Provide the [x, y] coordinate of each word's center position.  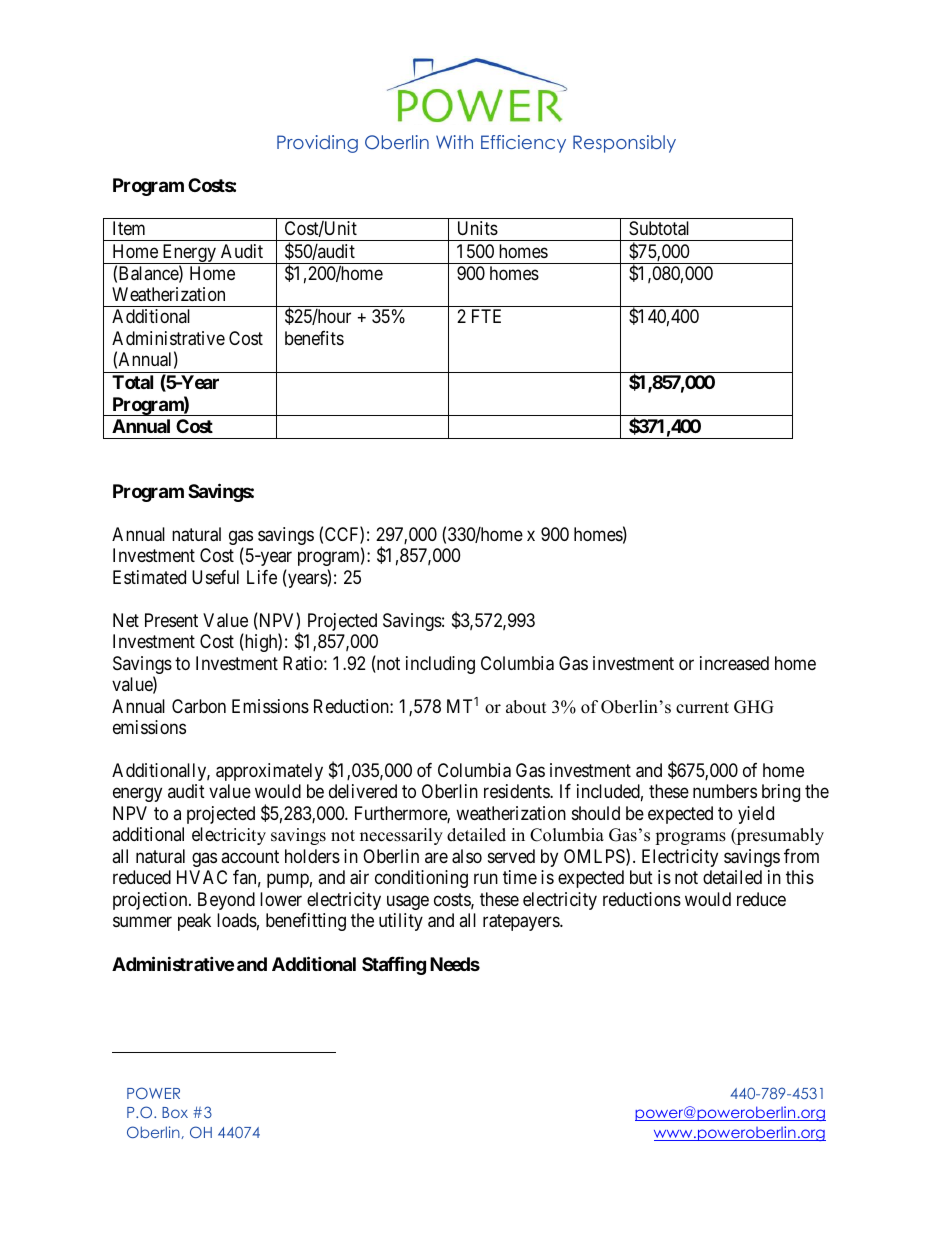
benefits [314, 338]
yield [756, 815]
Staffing [394, 965]
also [467, 856]
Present [171, 620]
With [454, 142]
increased [734, 663]
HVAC [202, 877]
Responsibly [624, 144]
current [702, 708]
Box [175, 1112]
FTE [486, 316]
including [440, 665]
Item [129, 228]
